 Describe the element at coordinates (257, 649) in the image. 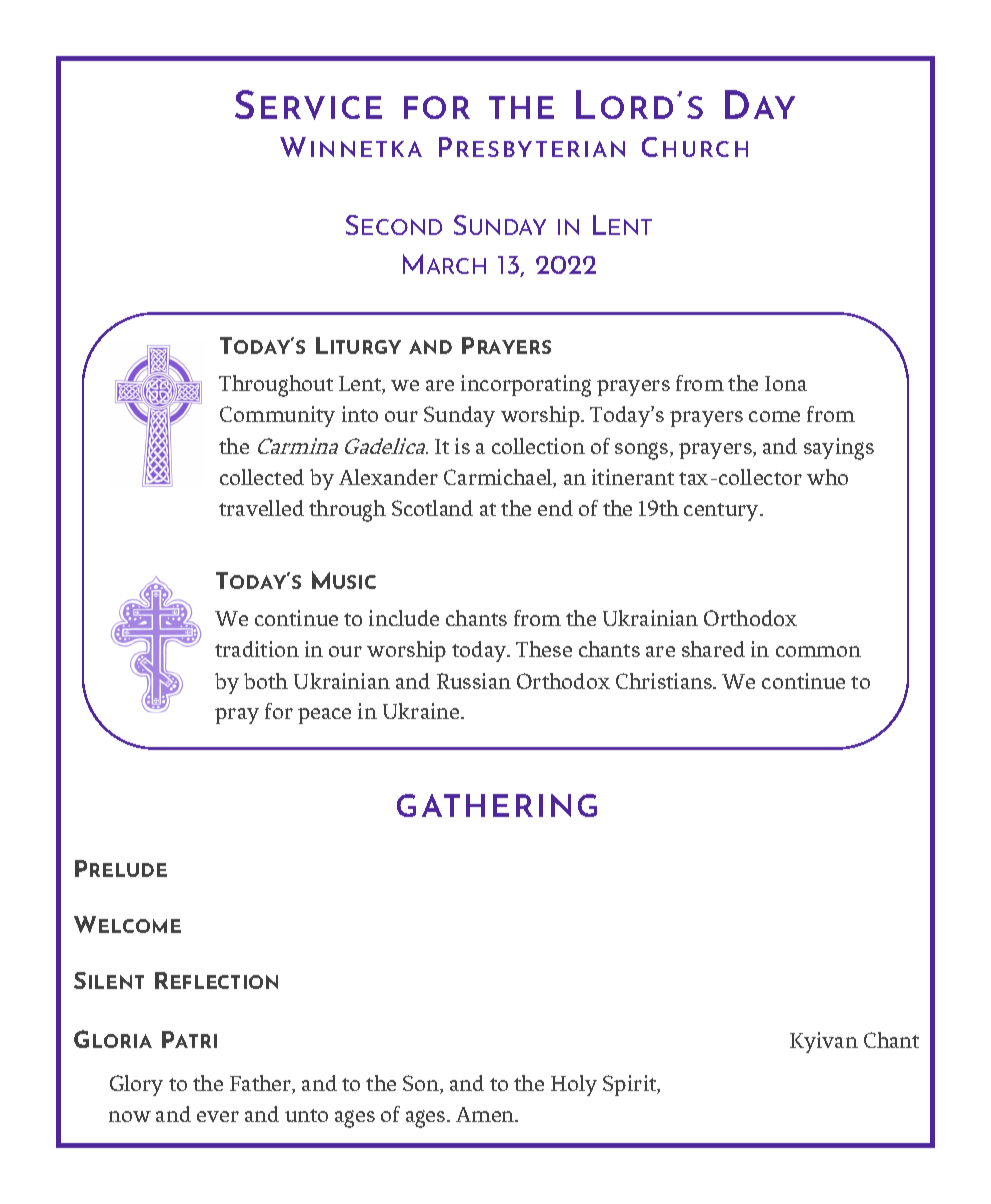

I see `tradition` at that location.
